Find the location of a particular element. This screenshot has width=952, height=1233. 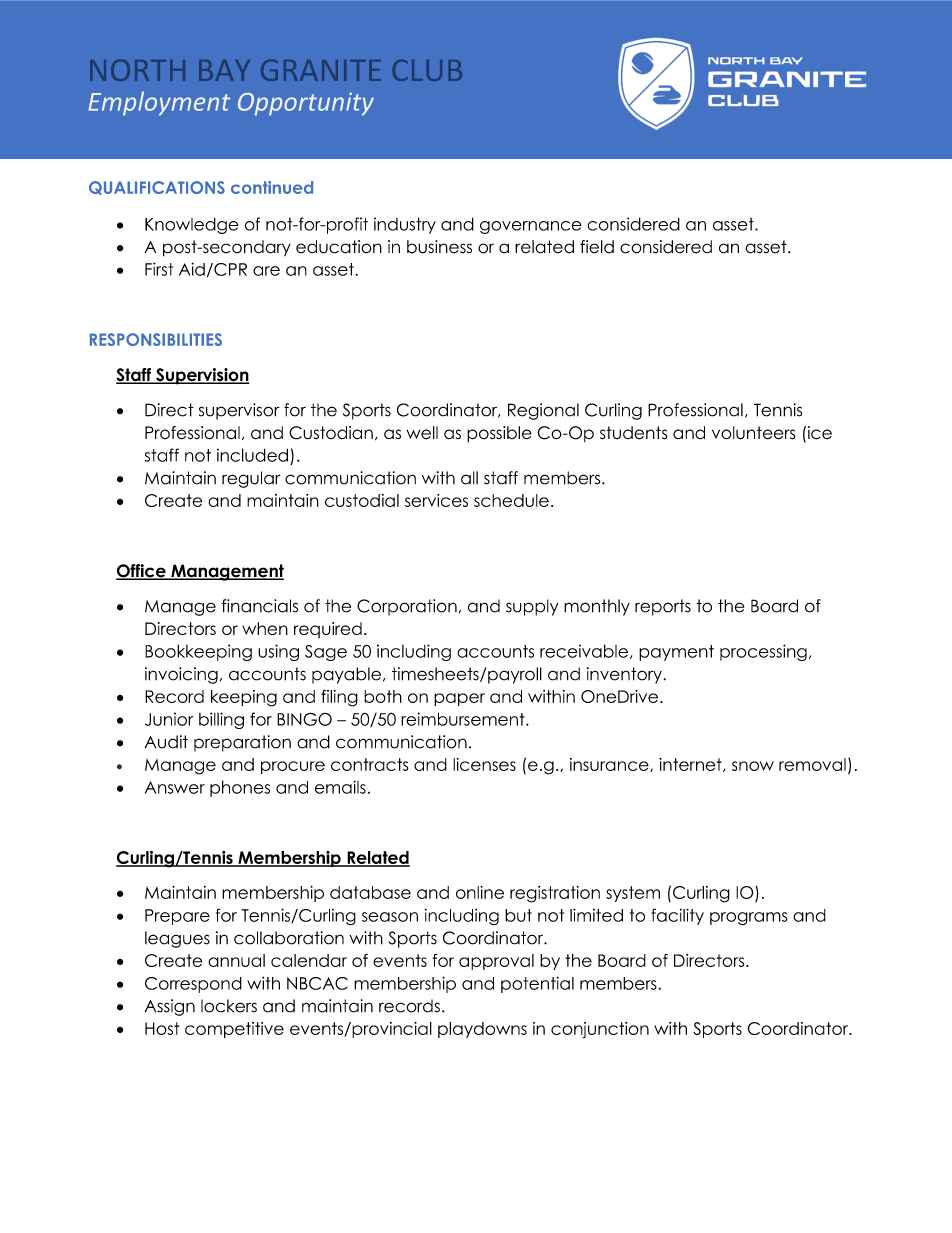

programs is located at coordinates (749, 919).
